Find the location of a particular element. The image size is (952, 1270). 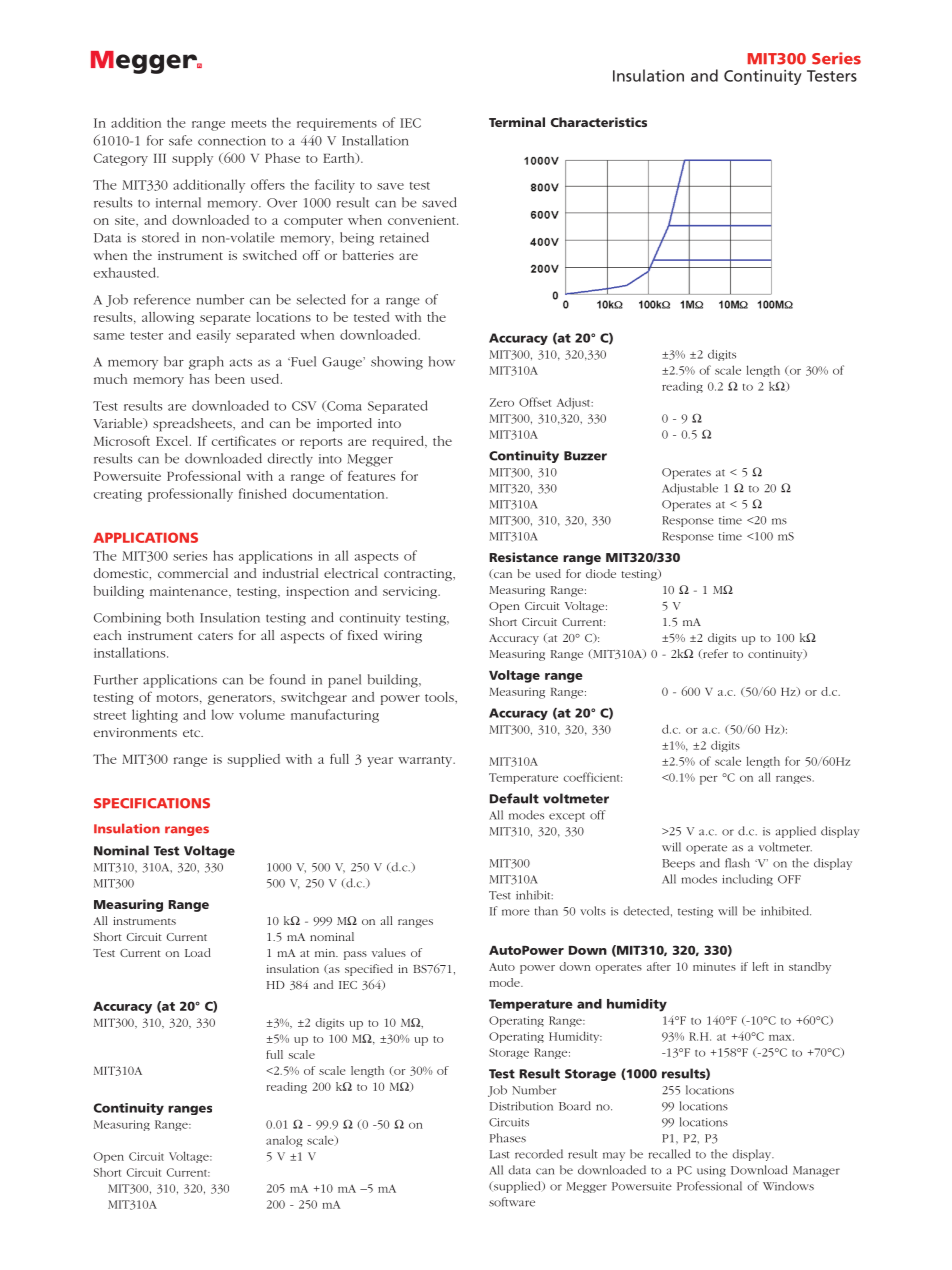

supply is located at coordinates (192, 159).
